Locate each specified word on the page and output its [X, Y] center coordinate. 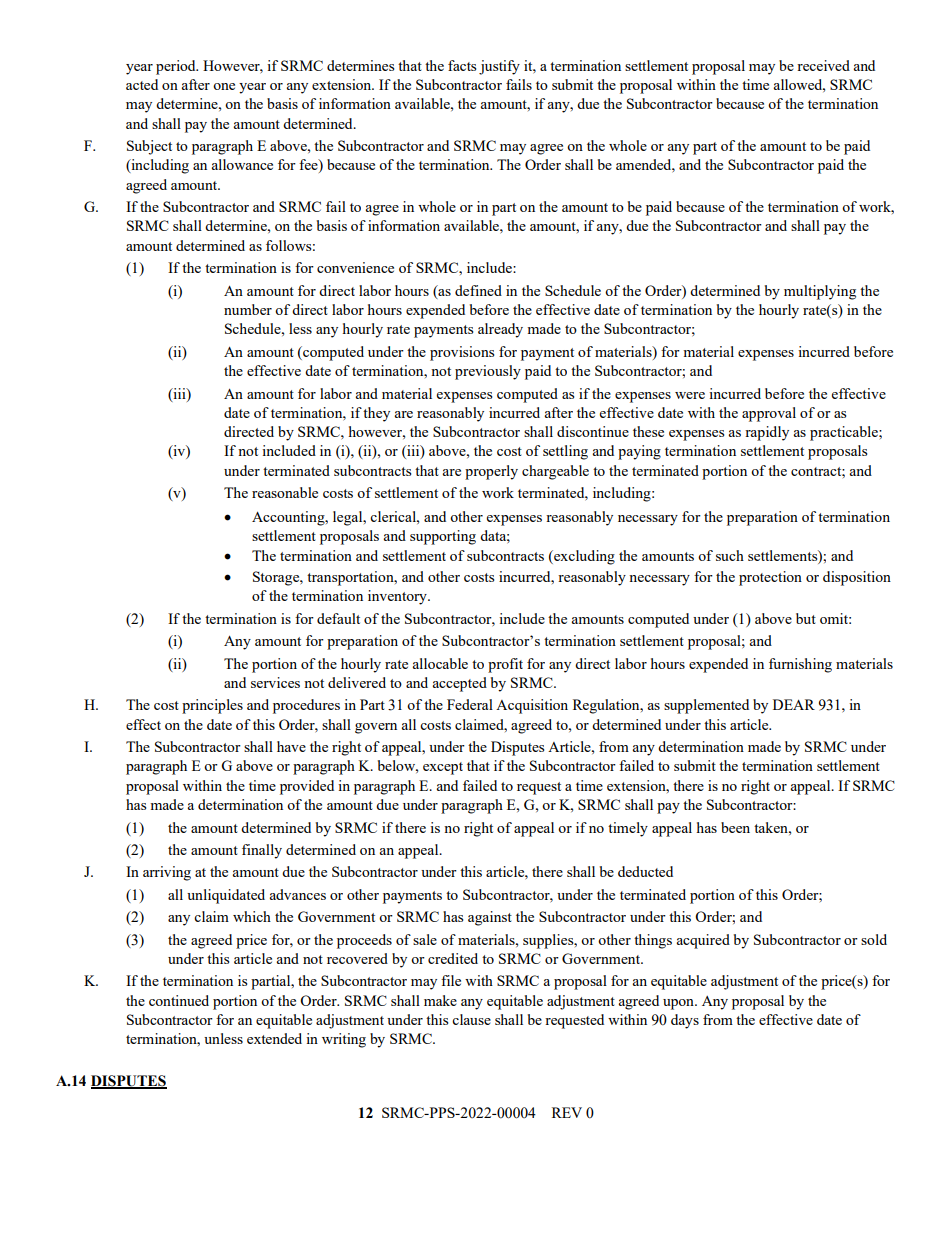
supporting [443, 537]
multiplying [820, 292]
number [248, 309]
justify [499, 67]
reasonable [285, 492]
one [224, 86]
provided [307, 787]
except [443, 768]
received [823, 65]
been [735, 827]
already [500, 330]
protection [770, 578]
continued [179, 1000]
